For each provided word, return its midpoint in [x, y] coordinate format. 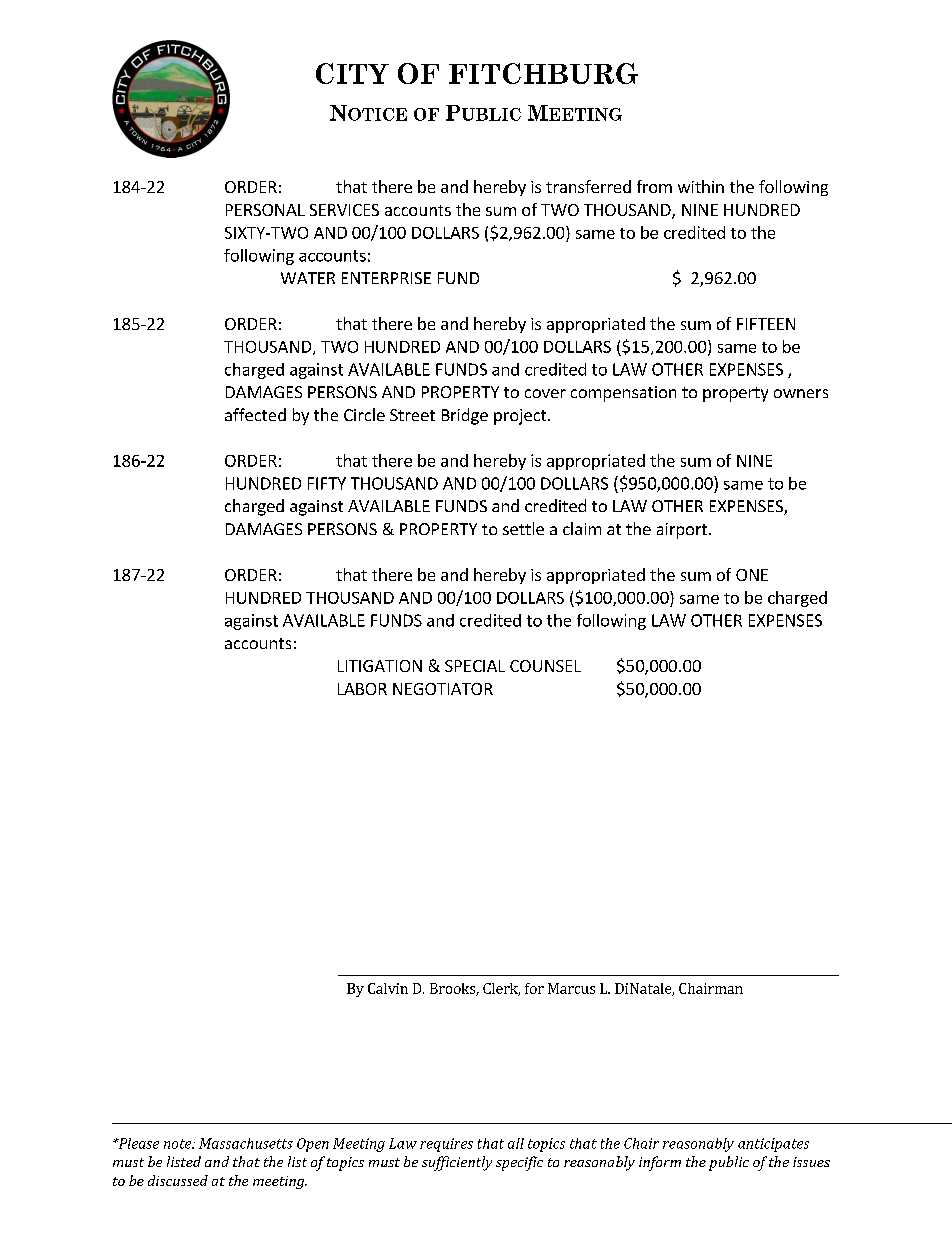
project [521, 417]
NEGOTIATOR [443, 689]
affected [255, 414]
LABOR [362, 689]
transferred [588, 186]
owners [801, 393]
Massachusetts [246, 1143]
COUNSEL [545, 666]
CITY [352, 73]
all [516, 1143]
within [701, 186]
